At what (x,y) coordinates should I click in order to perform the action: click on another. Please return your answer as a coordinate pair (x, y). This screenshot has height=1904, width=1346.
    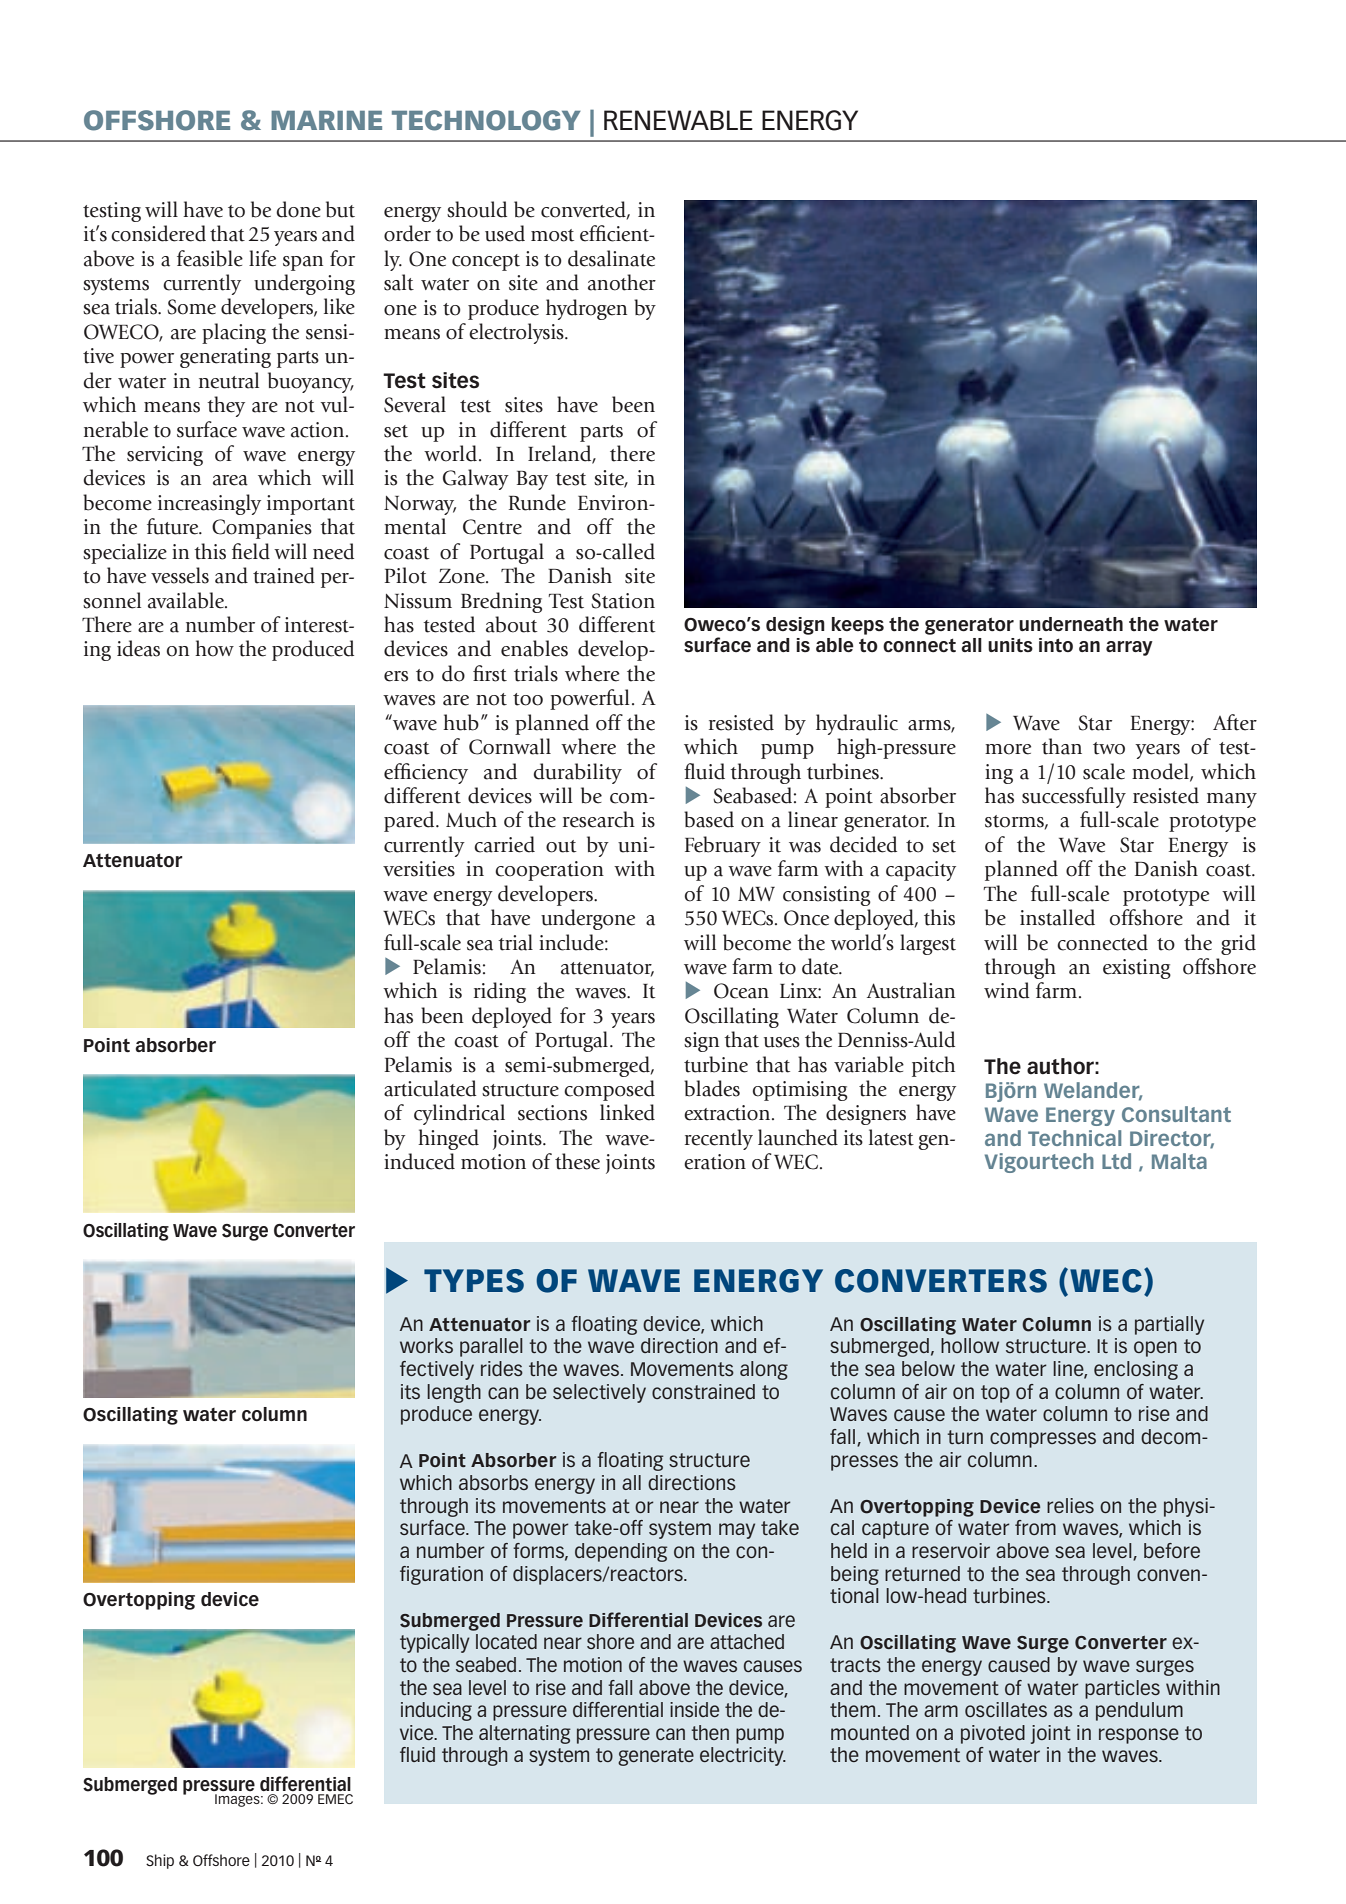
    Looking at the image, I should click on (622, 282).
